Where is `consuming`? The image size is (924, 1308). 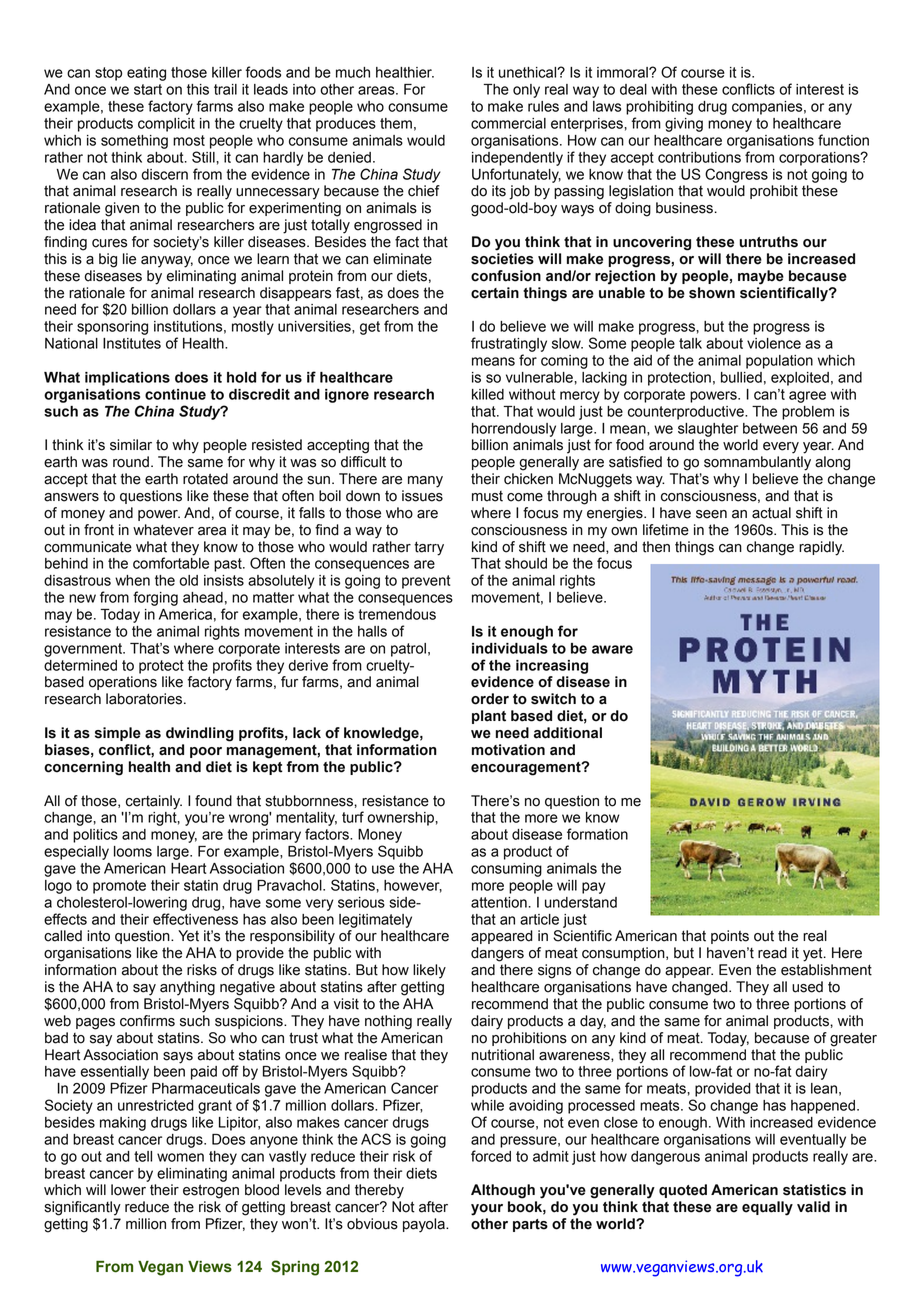
consuming is located at coordinates (506, 870).
